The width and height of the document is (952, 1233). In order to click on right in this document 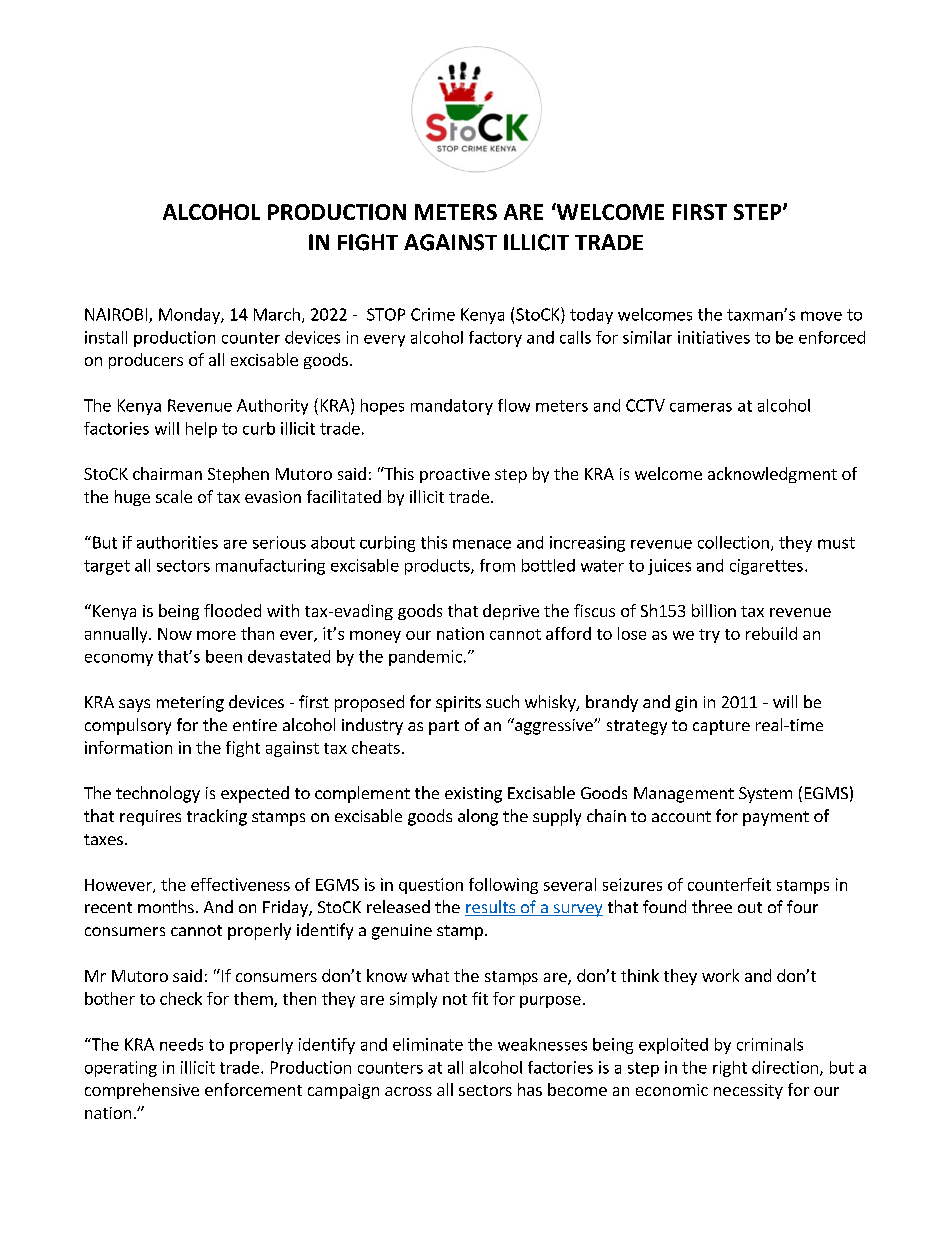, I will do `click(730, 1069)`.
